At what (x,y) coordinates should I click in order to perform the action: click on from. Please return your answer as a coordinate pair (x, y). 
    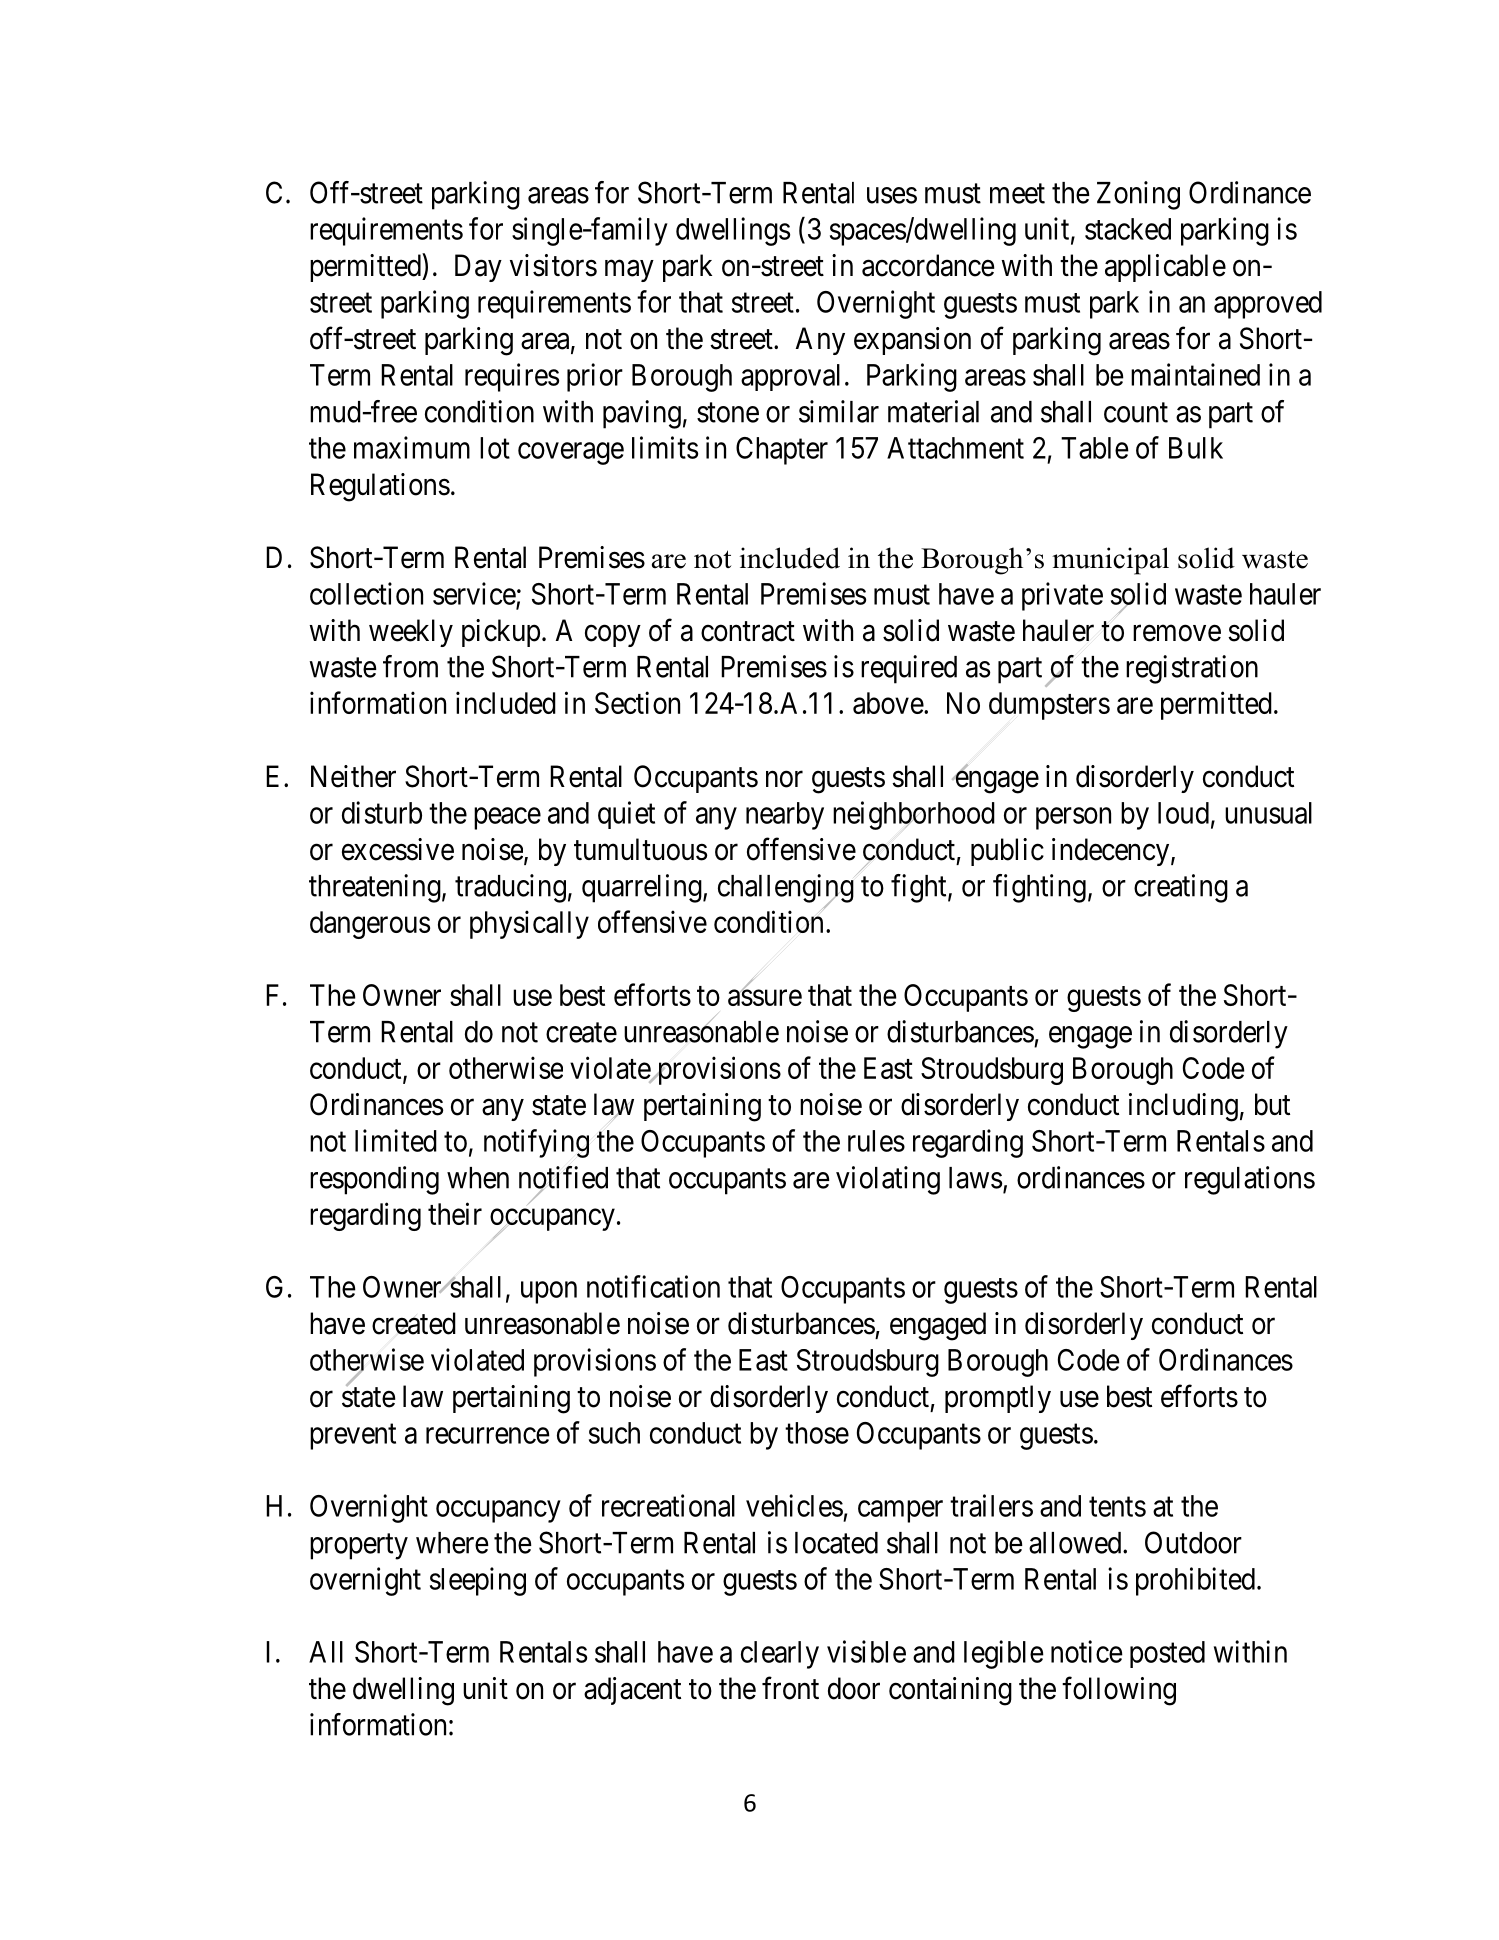
    Looking at the image, I should click on (410, 666).
